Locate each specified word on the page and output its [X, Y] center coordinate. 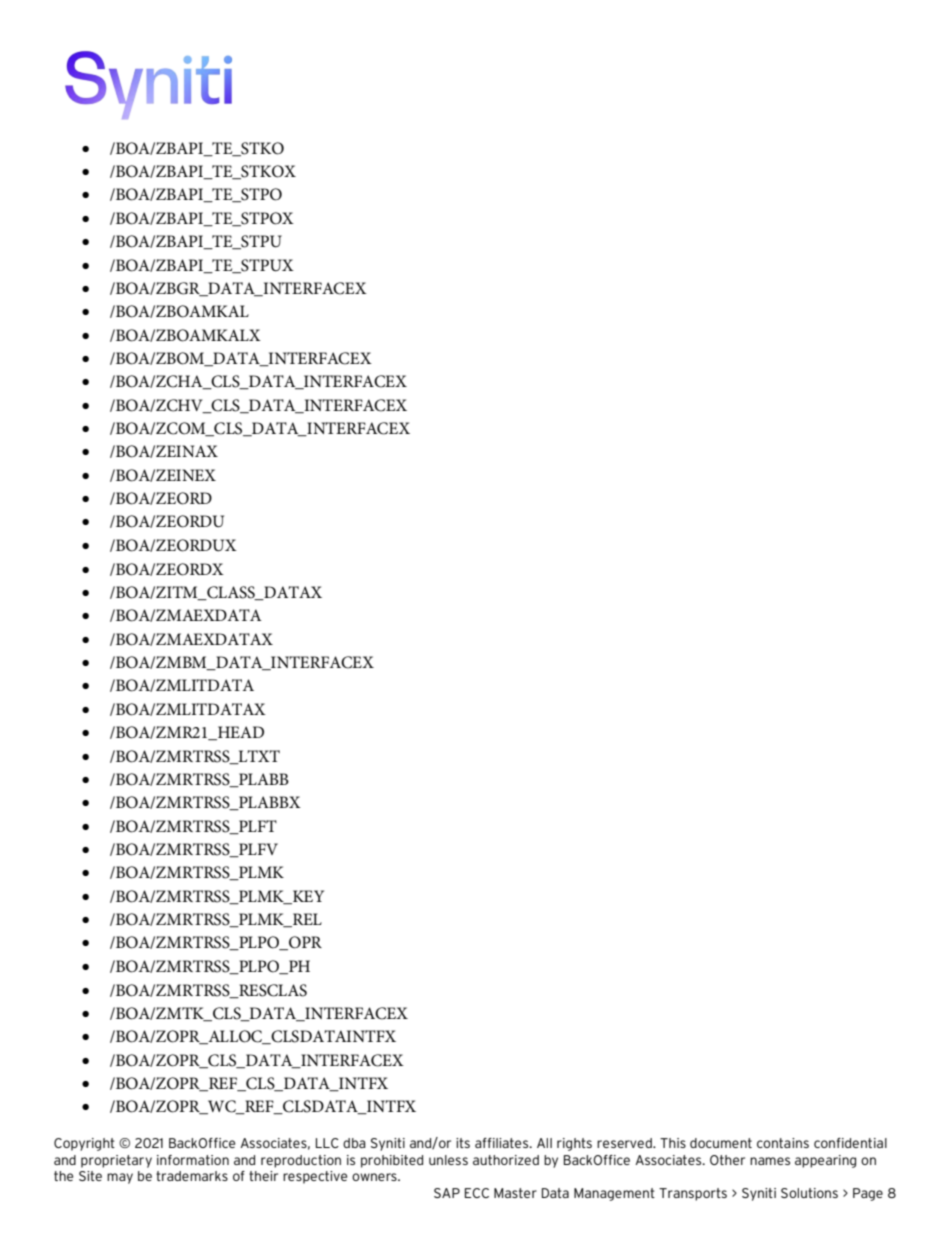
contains [783, 1143]
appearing [825, 1161]
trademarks [192, 1176]
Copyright [84, 1144]
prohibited [392, 1161]
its [463, 1143]
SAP [447, 1193]
